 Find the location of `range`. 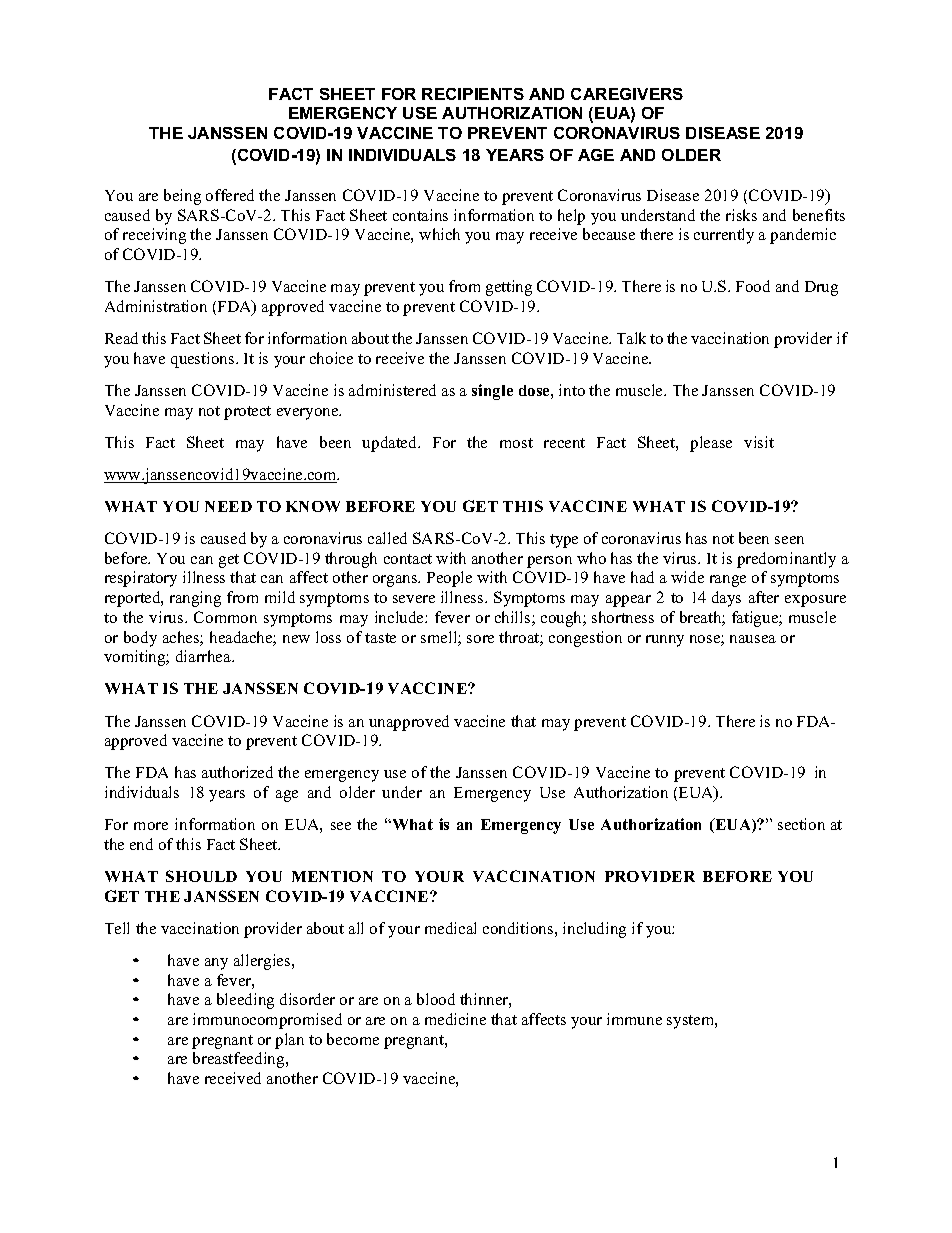

range is located at coordinates (728, 581).
